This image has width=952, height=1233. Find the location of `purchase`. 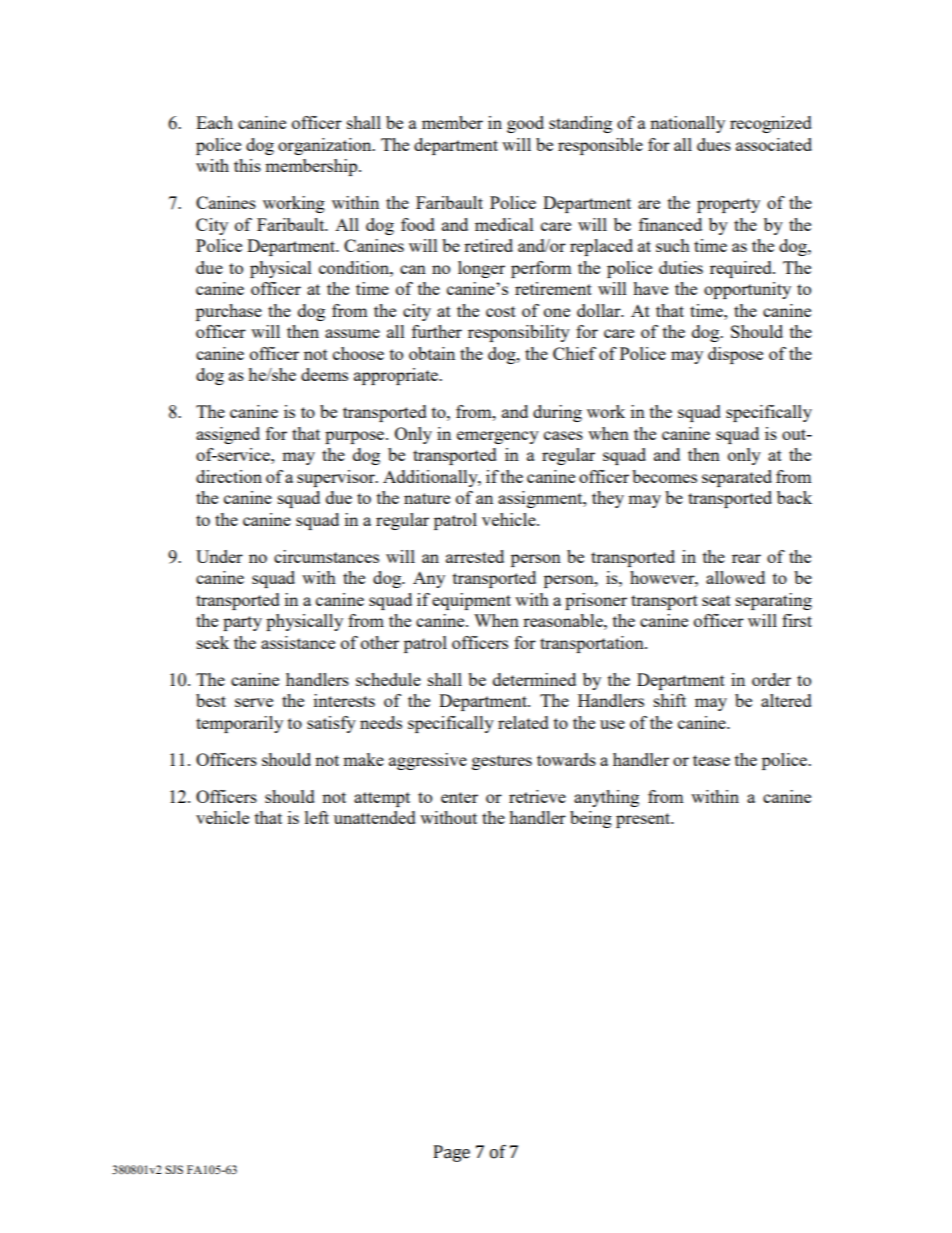

purchase is located at coordinates (229, 312).
